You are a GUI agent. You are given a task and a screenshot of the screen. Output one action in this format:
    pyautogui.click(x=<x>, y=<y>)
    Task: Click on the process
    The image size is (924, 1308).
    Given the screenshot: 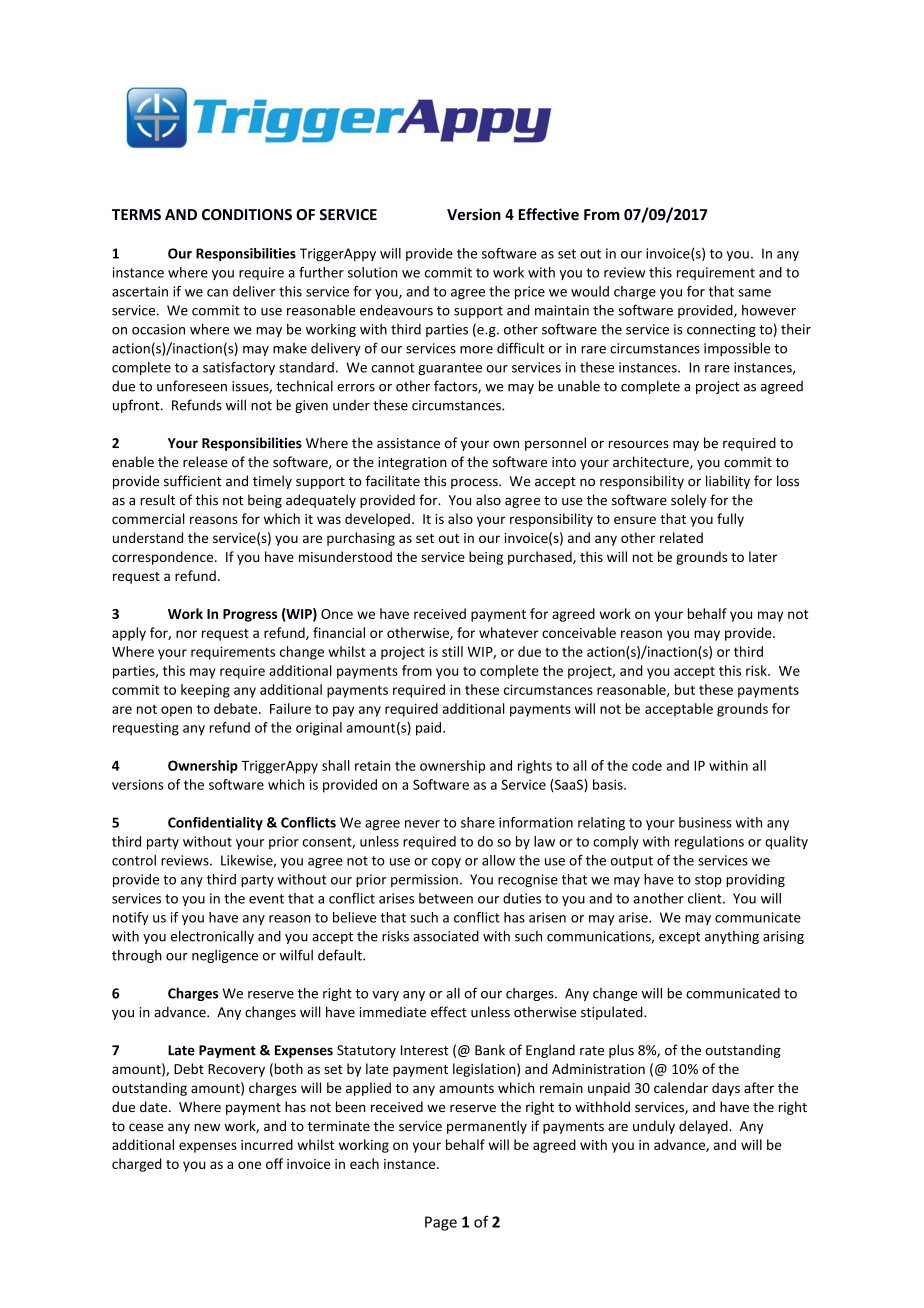 What is the action you would take?
    pyautogui.click(x=475, y=483)
